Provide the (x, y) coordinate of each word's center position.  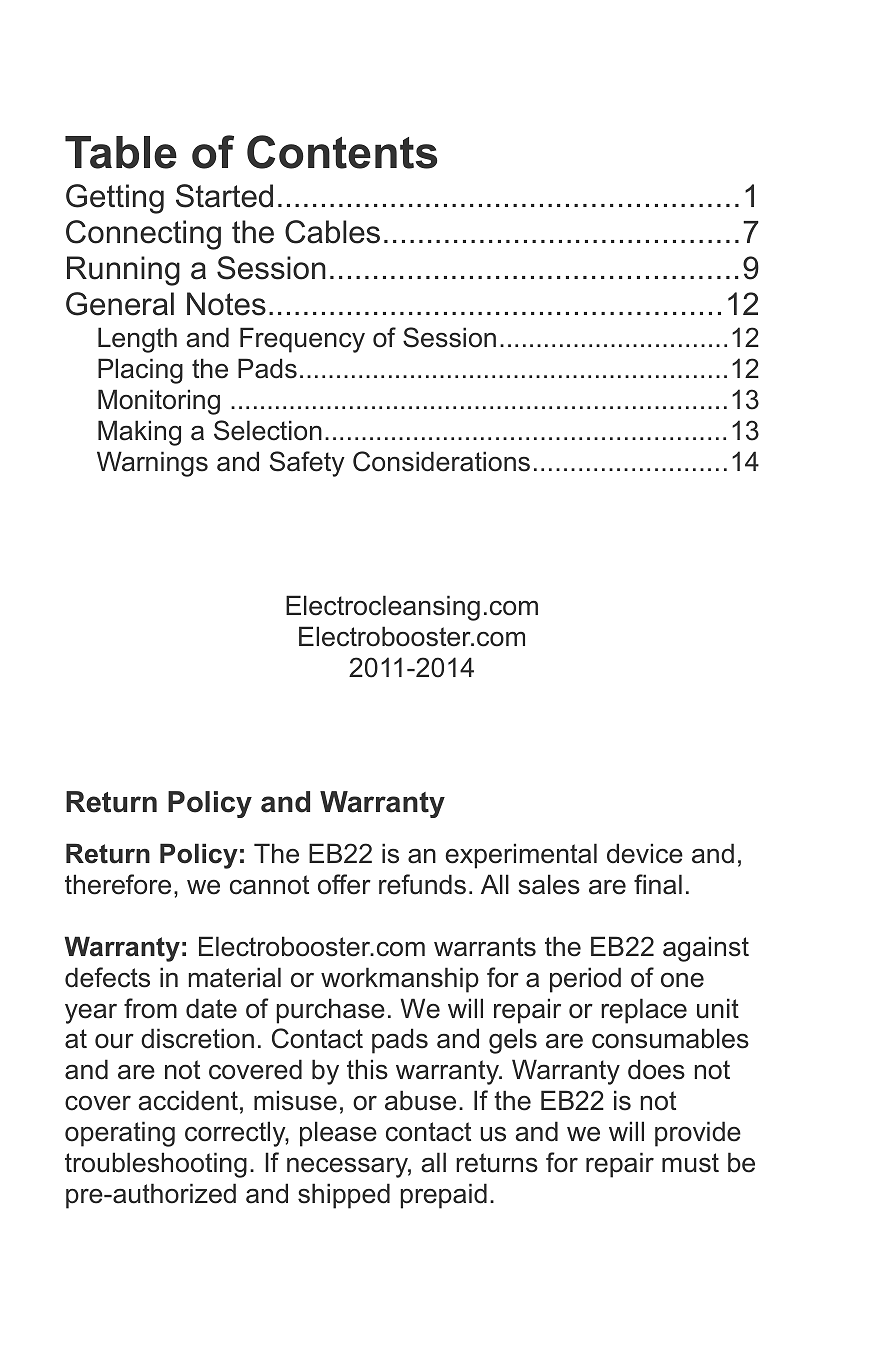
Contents (342, 152)
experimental (521, 856)
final (658, 884)
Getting (115, 199)
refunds (422, 884)
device (645, 853)
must (690, 1163)
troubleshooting (156, 1165)
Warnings (152, 464)
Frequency (302, 340)
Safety (307, 464)
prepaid (444, 1196)
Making (139, 433)
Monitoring (159, 402)
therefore (118, 884)
